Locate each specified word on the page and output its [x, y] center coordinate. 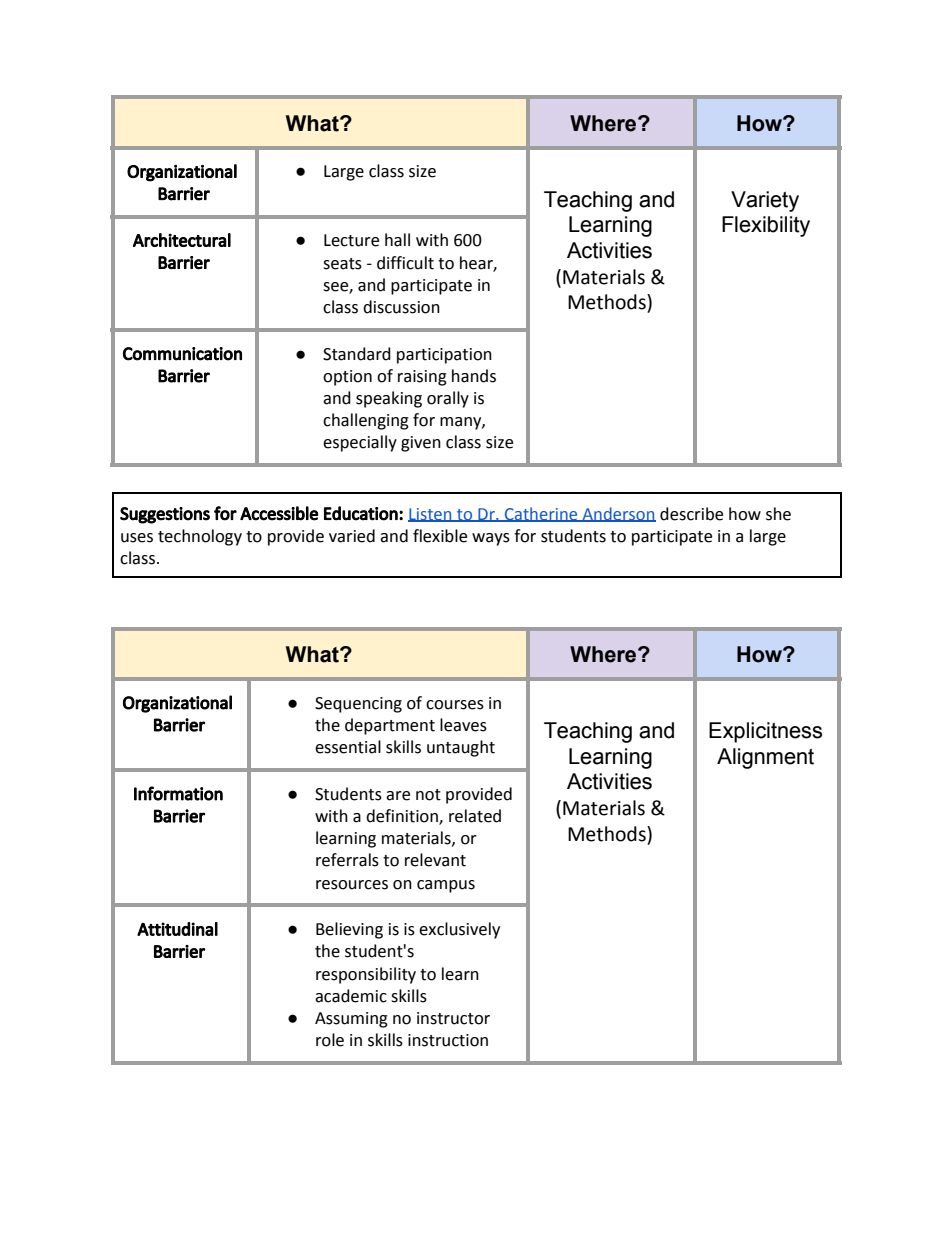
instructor [453, 1018]
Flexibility [766, 226]
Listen [431, 515]
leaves [463, 725]
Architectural [182, 240]
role [330, 1040]
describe [691, 514]
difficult [405, 263]
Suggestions [165, 515]
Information [178, 793]
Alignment [765, 758]
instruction [448, 1040]
